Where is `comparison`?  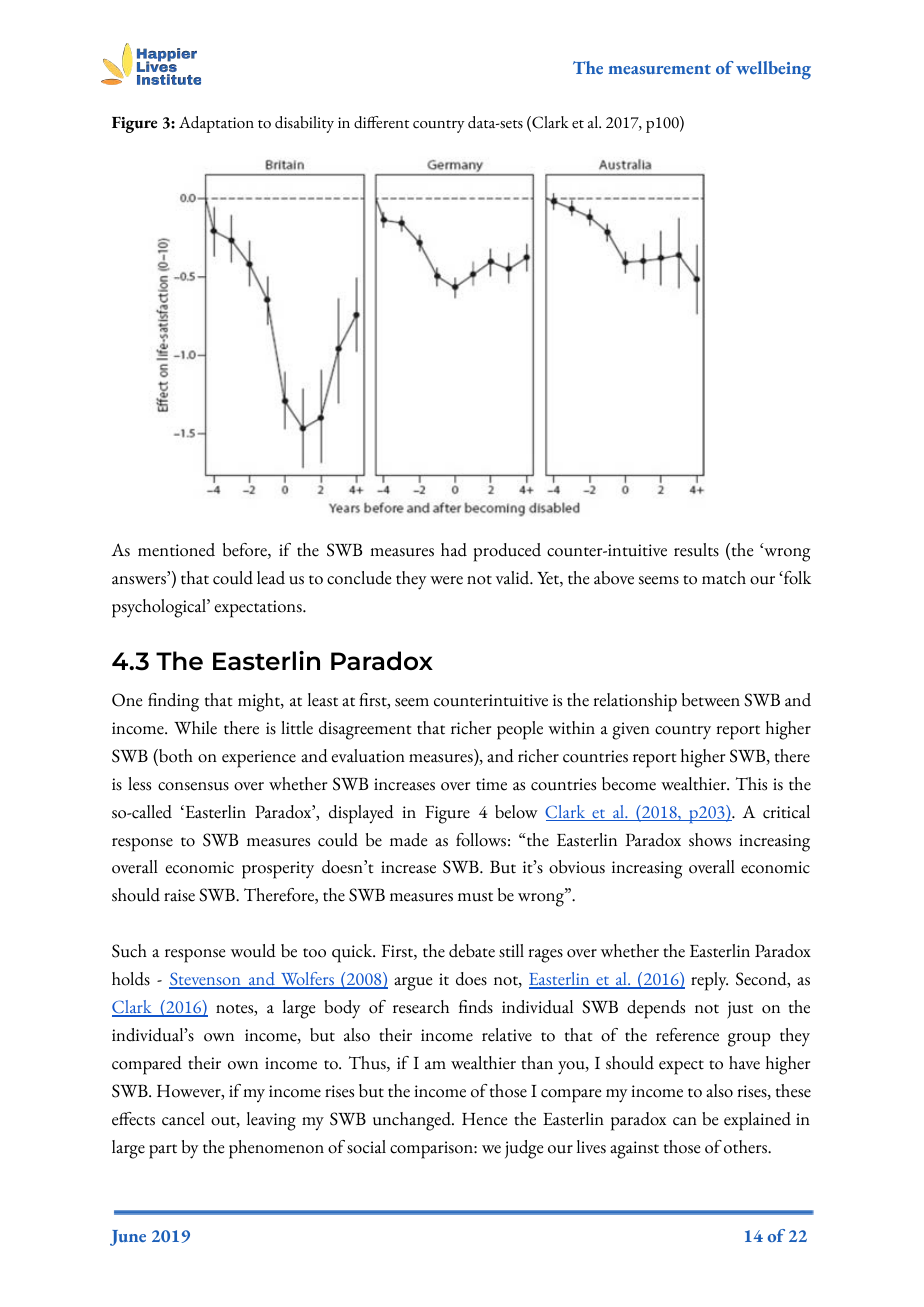
comparison is located at coordinates (432, 1150).
